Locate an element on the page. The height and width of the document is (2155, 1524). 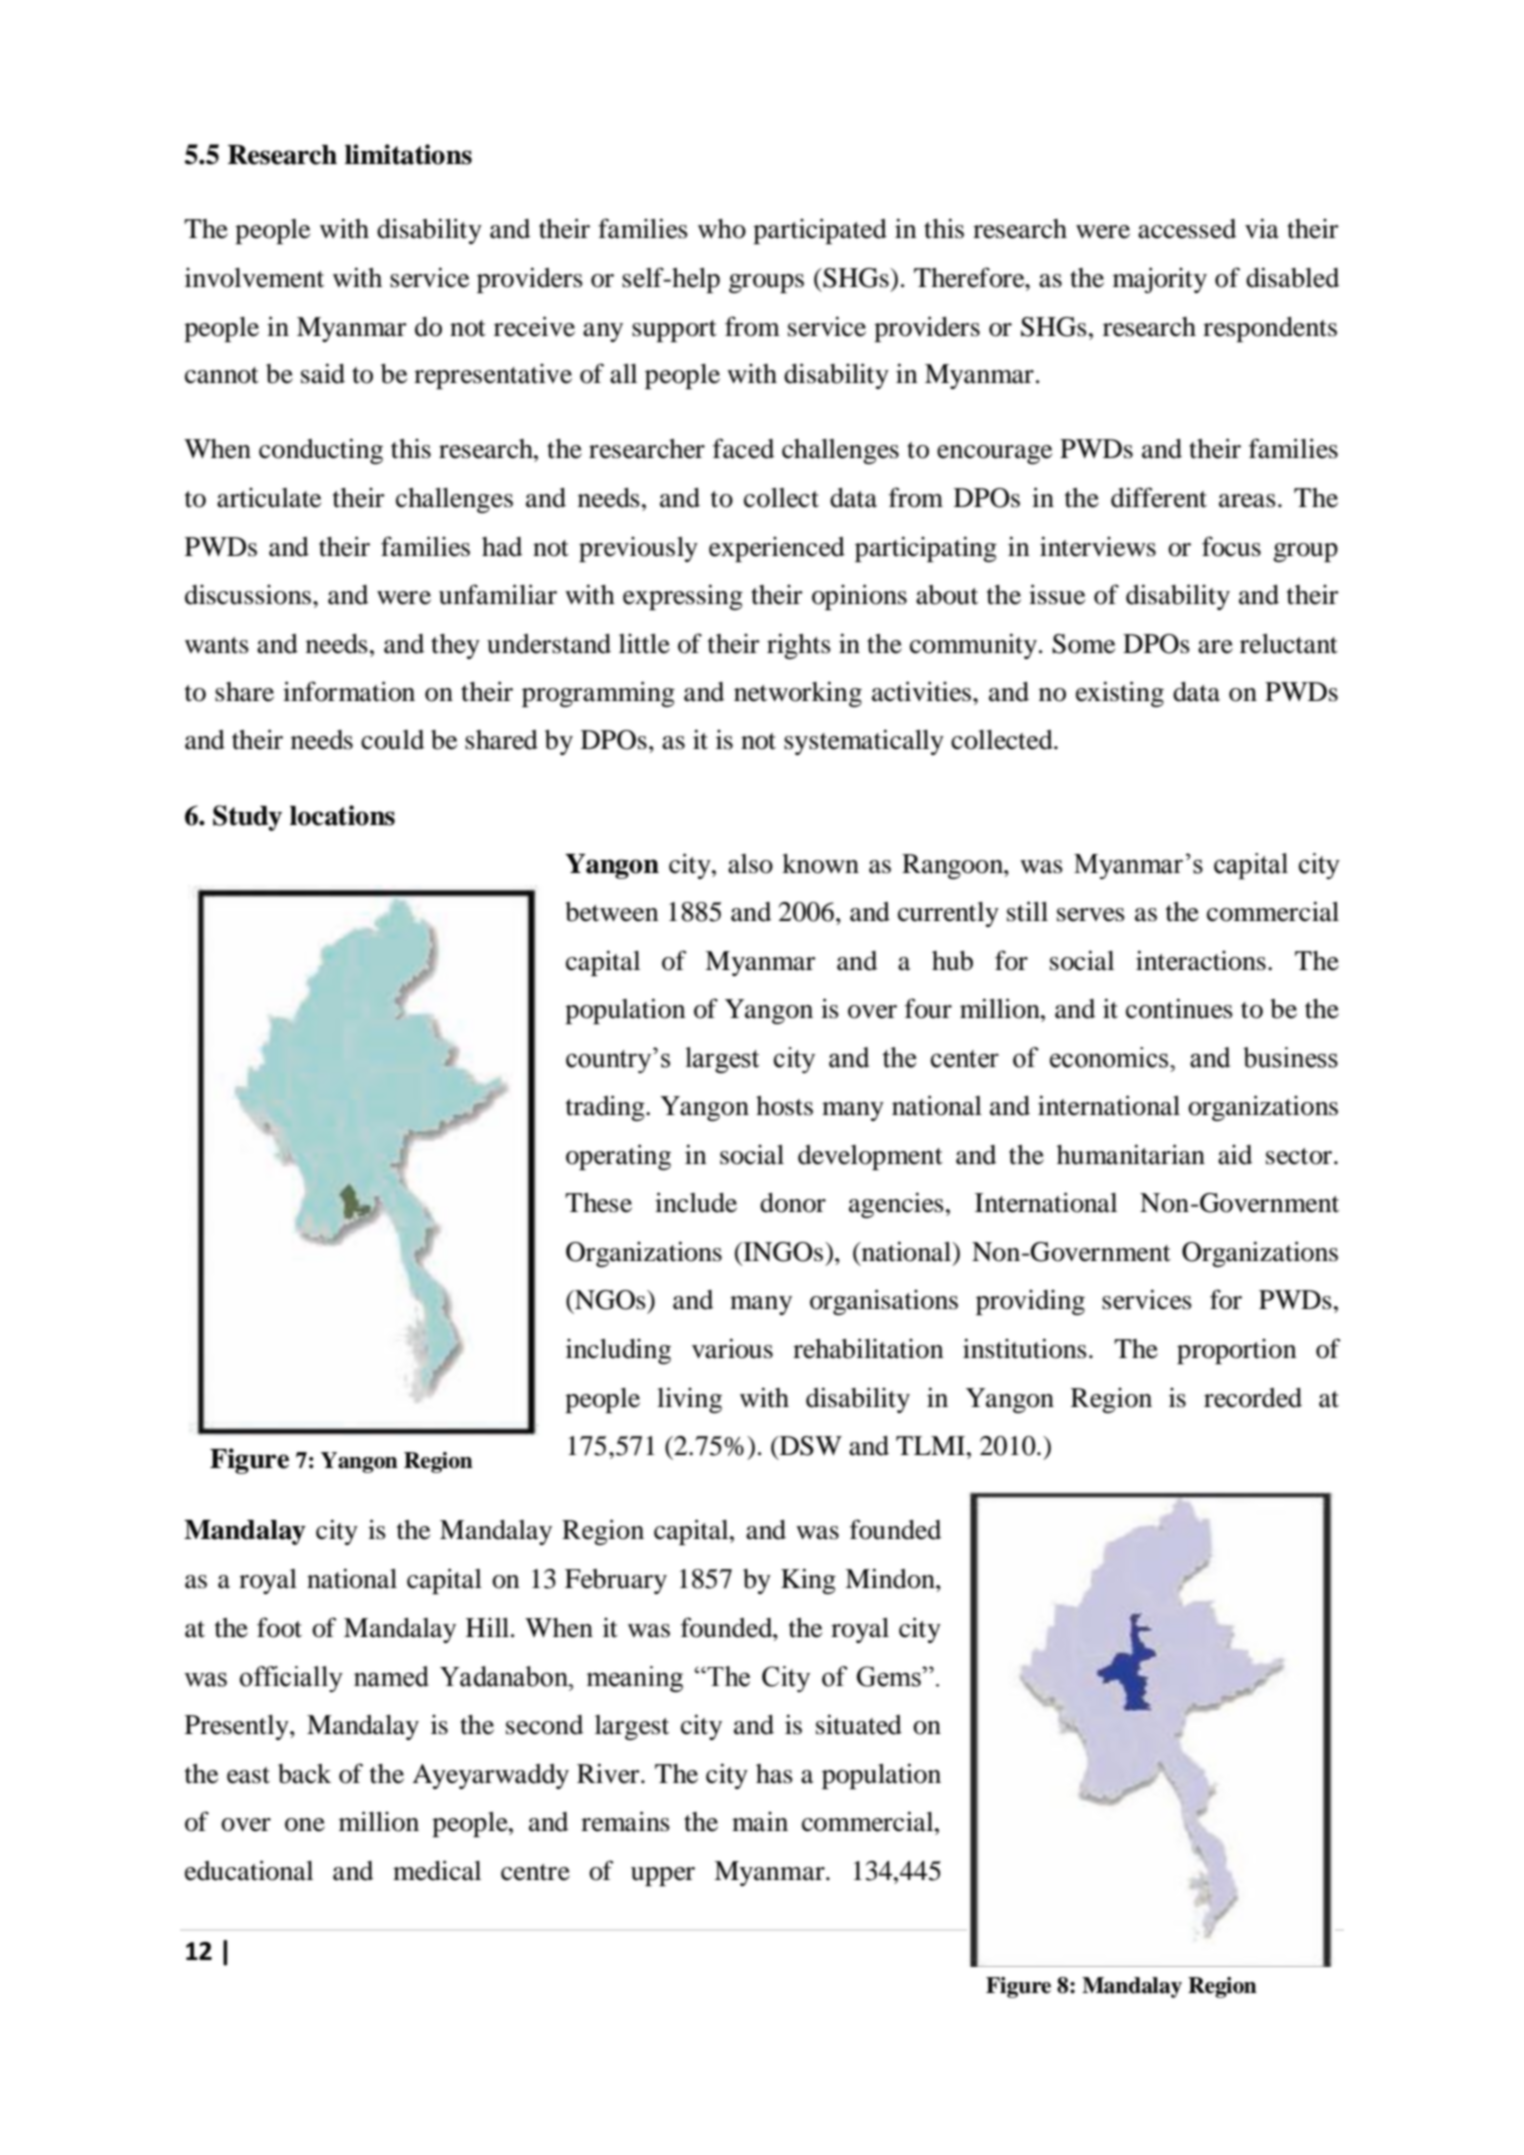
has is located at coordinates (774, 1774).
